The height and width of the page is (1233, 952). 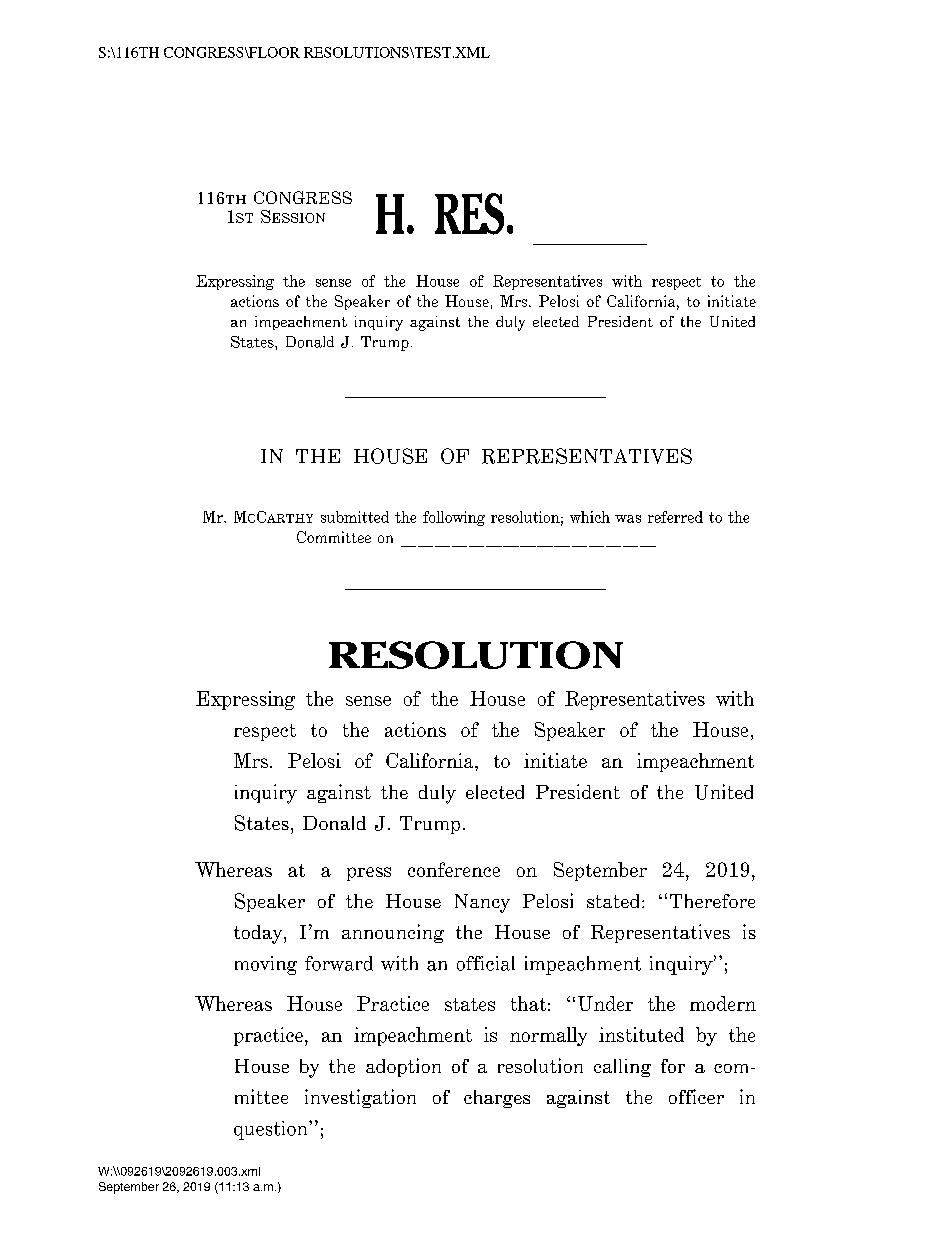 I want to click on which, so click(x=590, y=517).
